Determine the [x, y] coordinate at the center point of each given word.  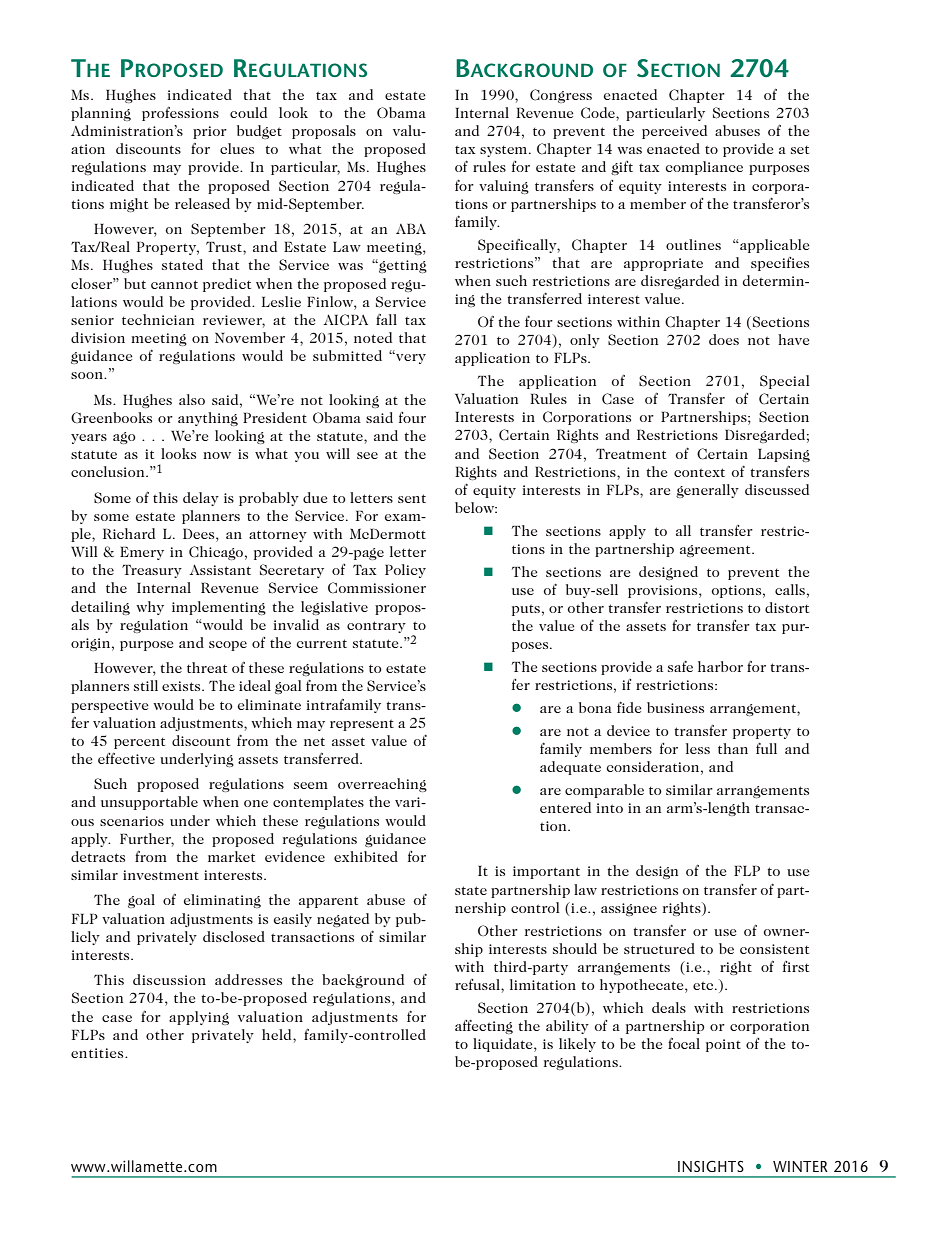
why [150, 608]
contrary [376, 627]
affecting [484, 1027]
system [505, 151]
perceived [674, 132]
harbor [720, 666]
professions [180, 114]
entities [98, 1053]
